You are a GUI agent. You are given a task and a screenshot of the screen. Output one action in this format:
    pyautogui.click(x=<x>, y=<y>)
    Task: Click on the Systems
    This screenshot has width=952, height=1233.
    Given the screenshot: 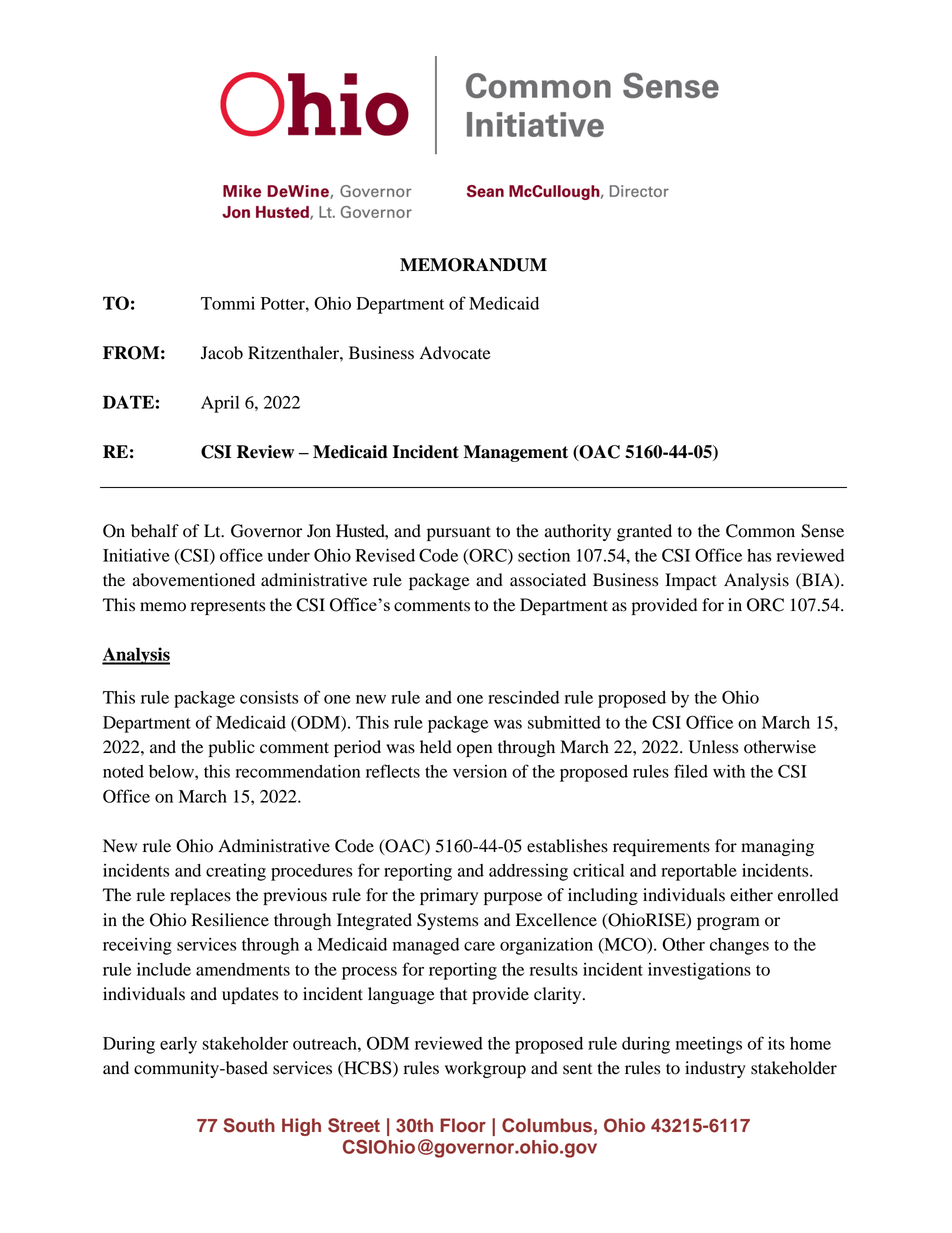 What is the action you would take?
    pyautogui.click(x=447, y=921)
